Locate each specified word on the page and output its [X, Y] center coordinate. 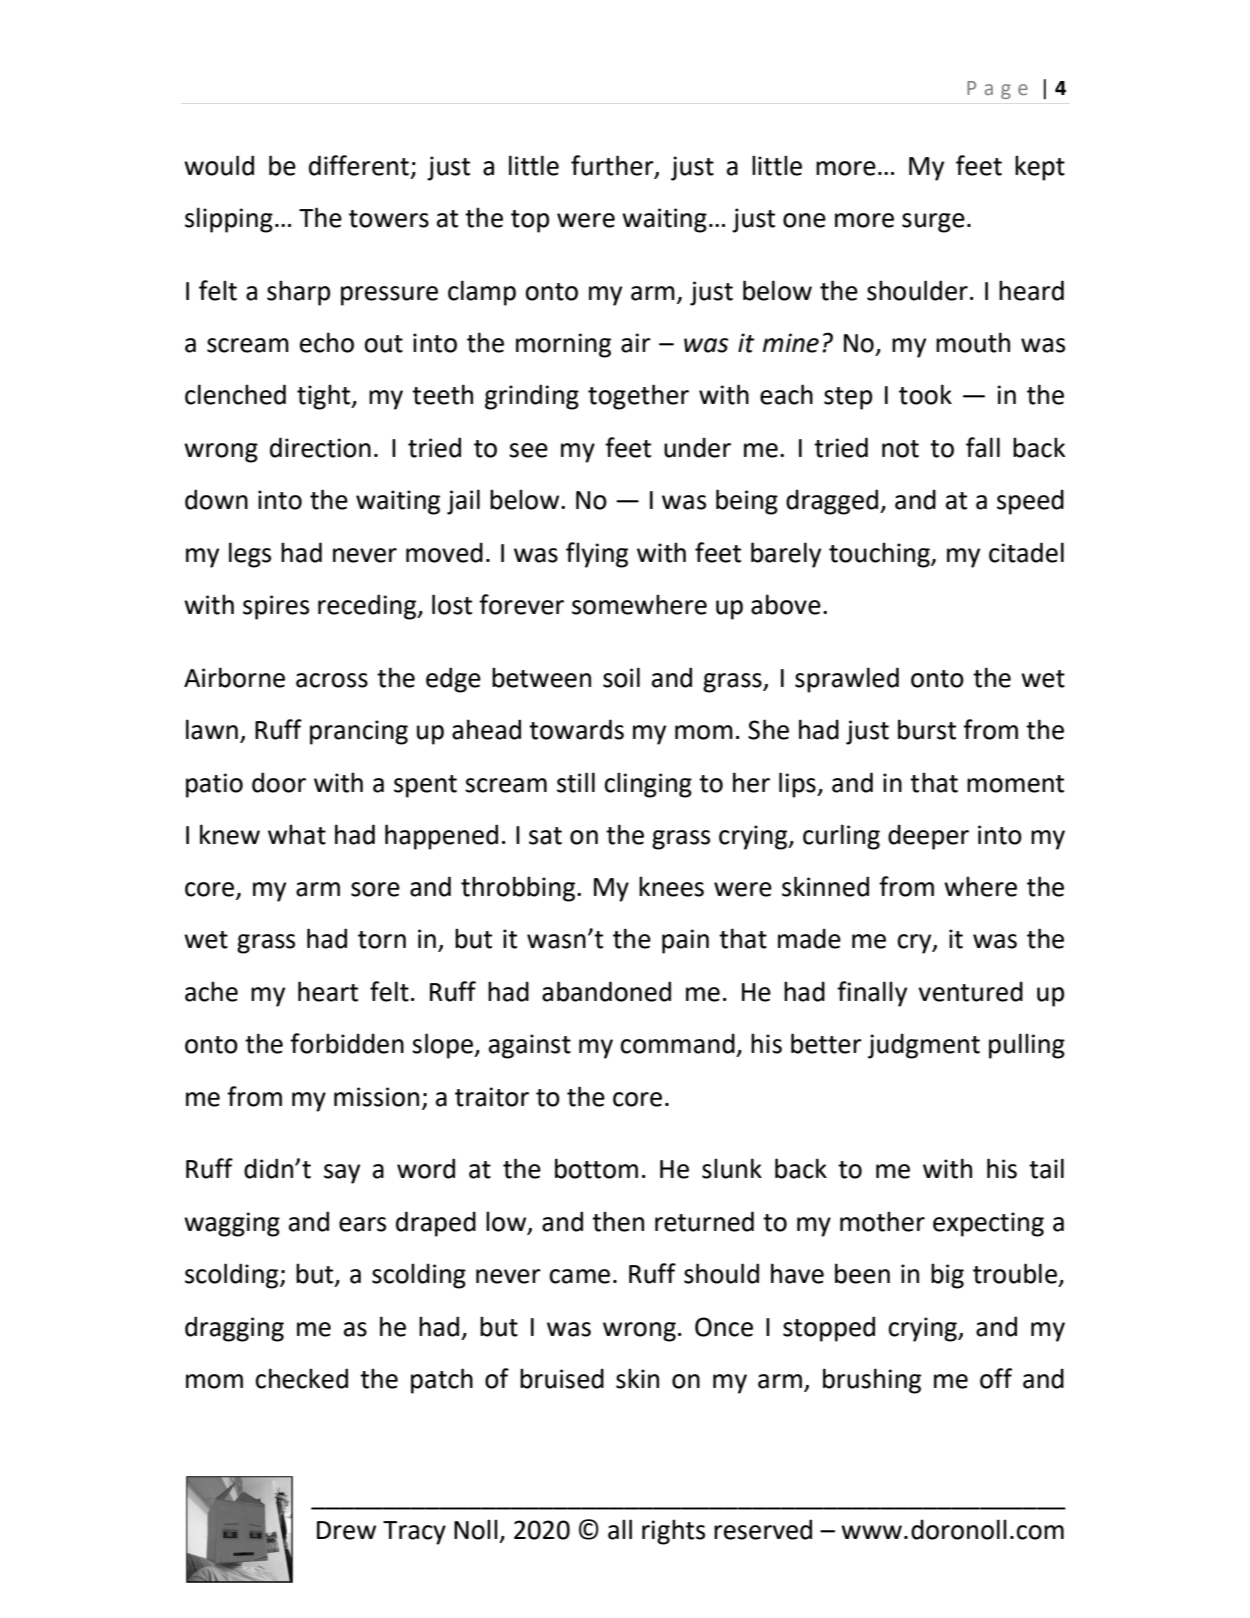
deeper [928, 837]
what [297, 834]
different [359, 165]
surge [933, 223]
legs [250, 555]
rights [673, 1532]
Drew [346, 1530]
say [342, 1174]
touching [880, 555]
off [996, 1378]
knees [671, 886]
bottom [596, 1168]
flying [597, 555]
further [613, 166]
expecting [988, 1224]
